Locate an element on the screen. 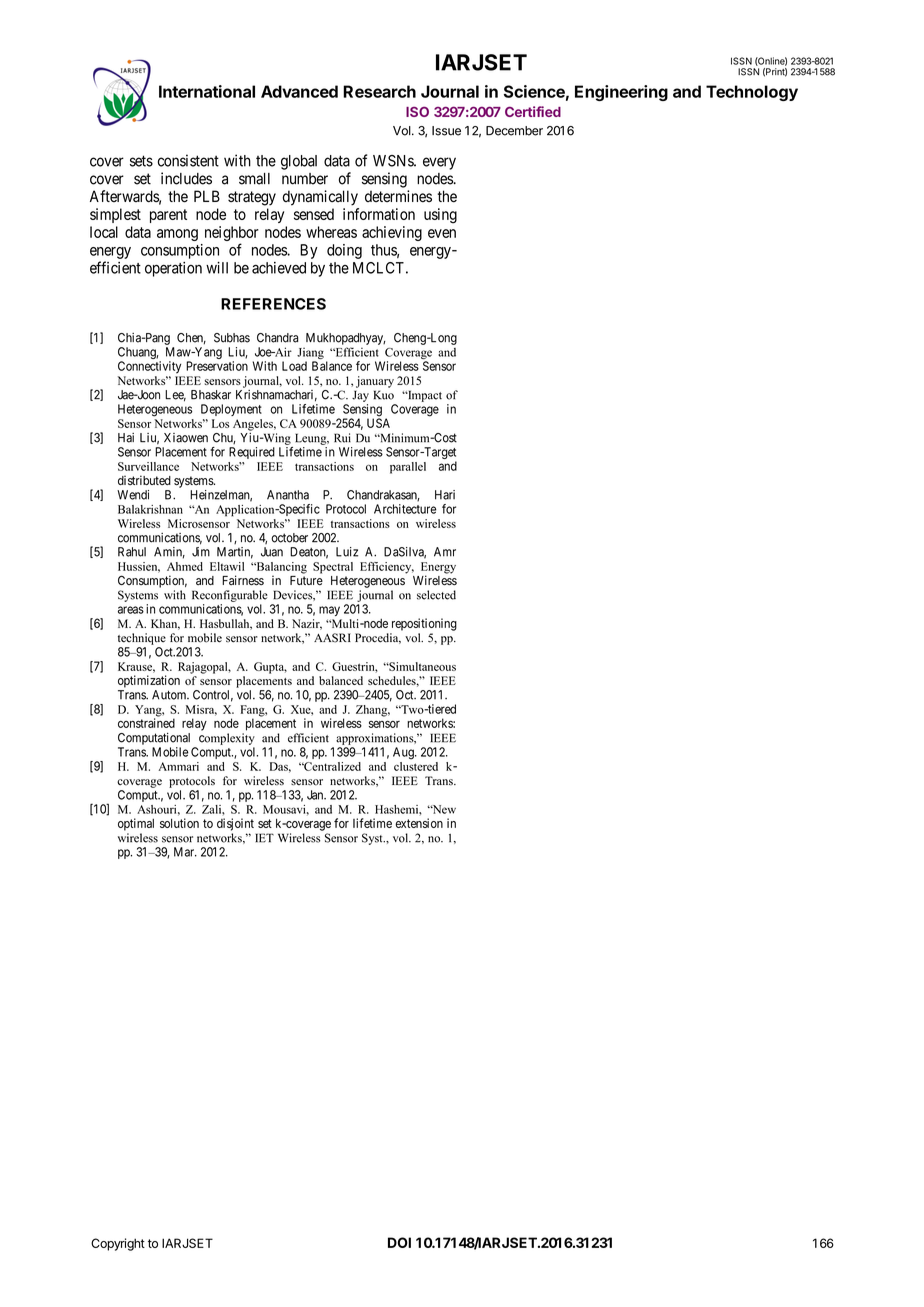  consistent is located at coordinates (188, 160).
